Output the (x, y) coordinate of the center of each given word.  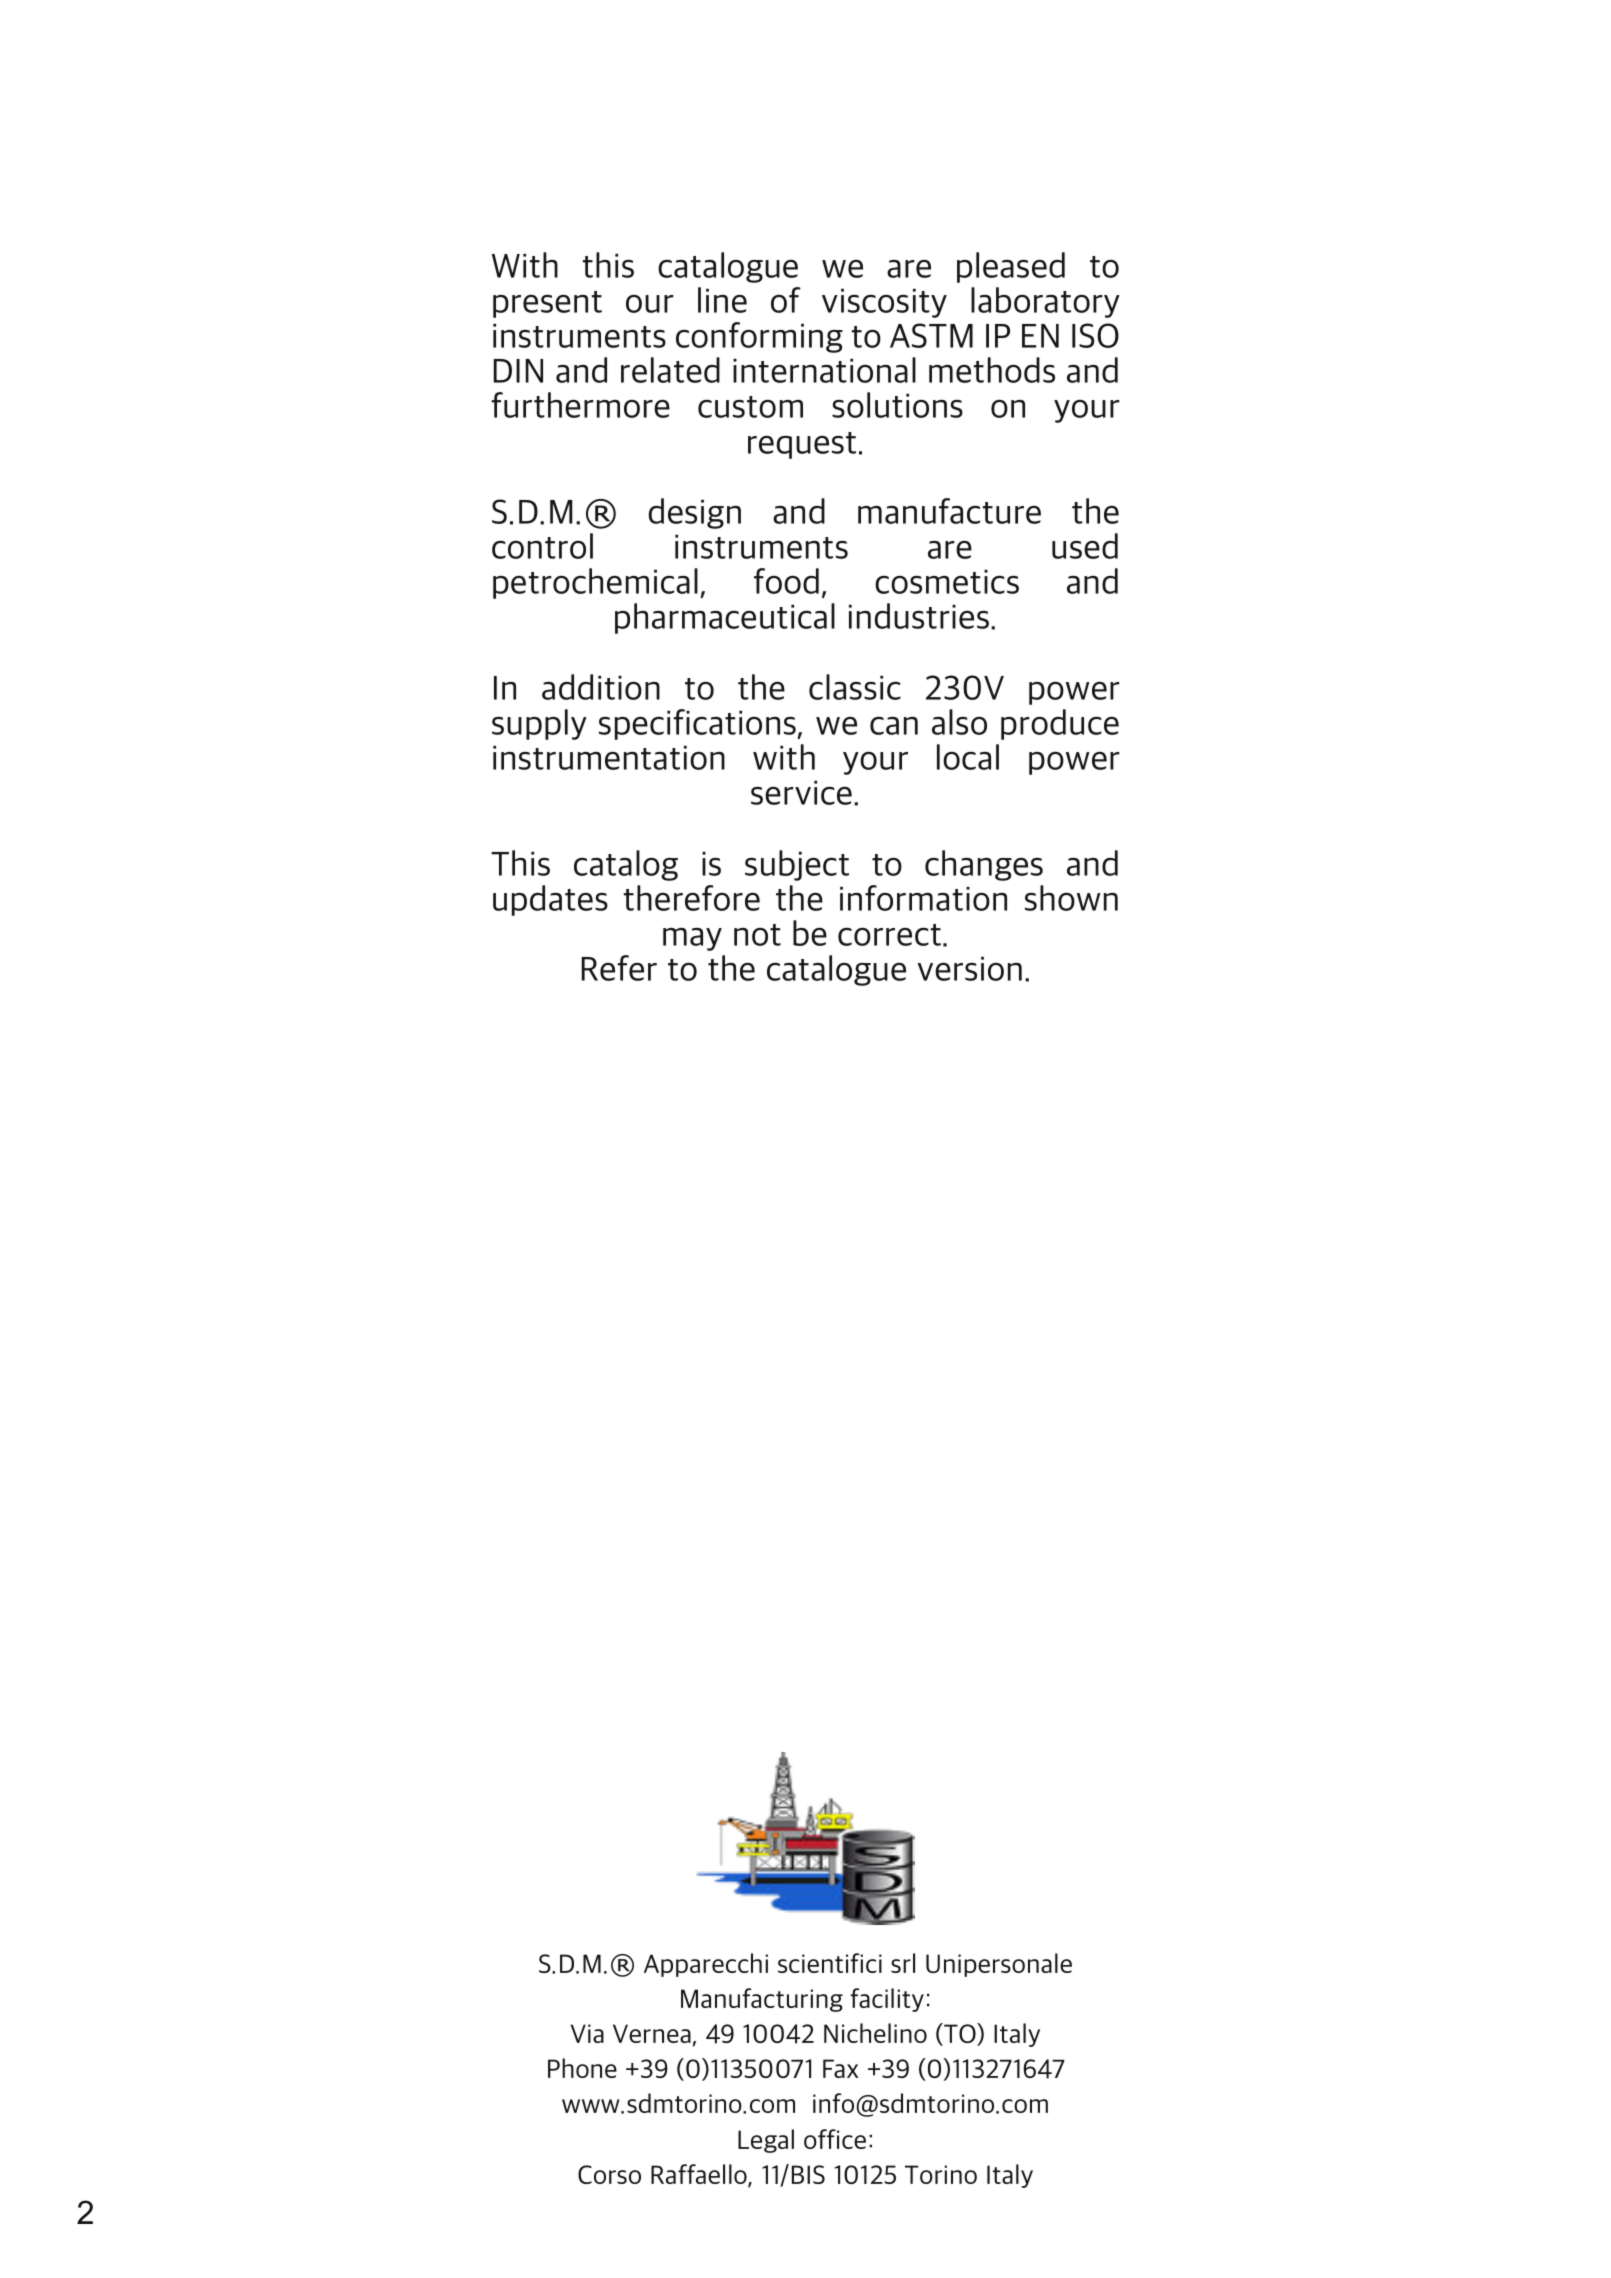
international (824, 370)
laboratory (1045, 302)
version (969, 968)
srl (903, 1963)
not (757, 935)
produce (1060, 724)
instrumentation (609, 757)
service (801, 792)
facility (887, 2000)
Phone (582, 2068)
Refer (619, 968)
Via (587, 2033)
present (547, 304)
